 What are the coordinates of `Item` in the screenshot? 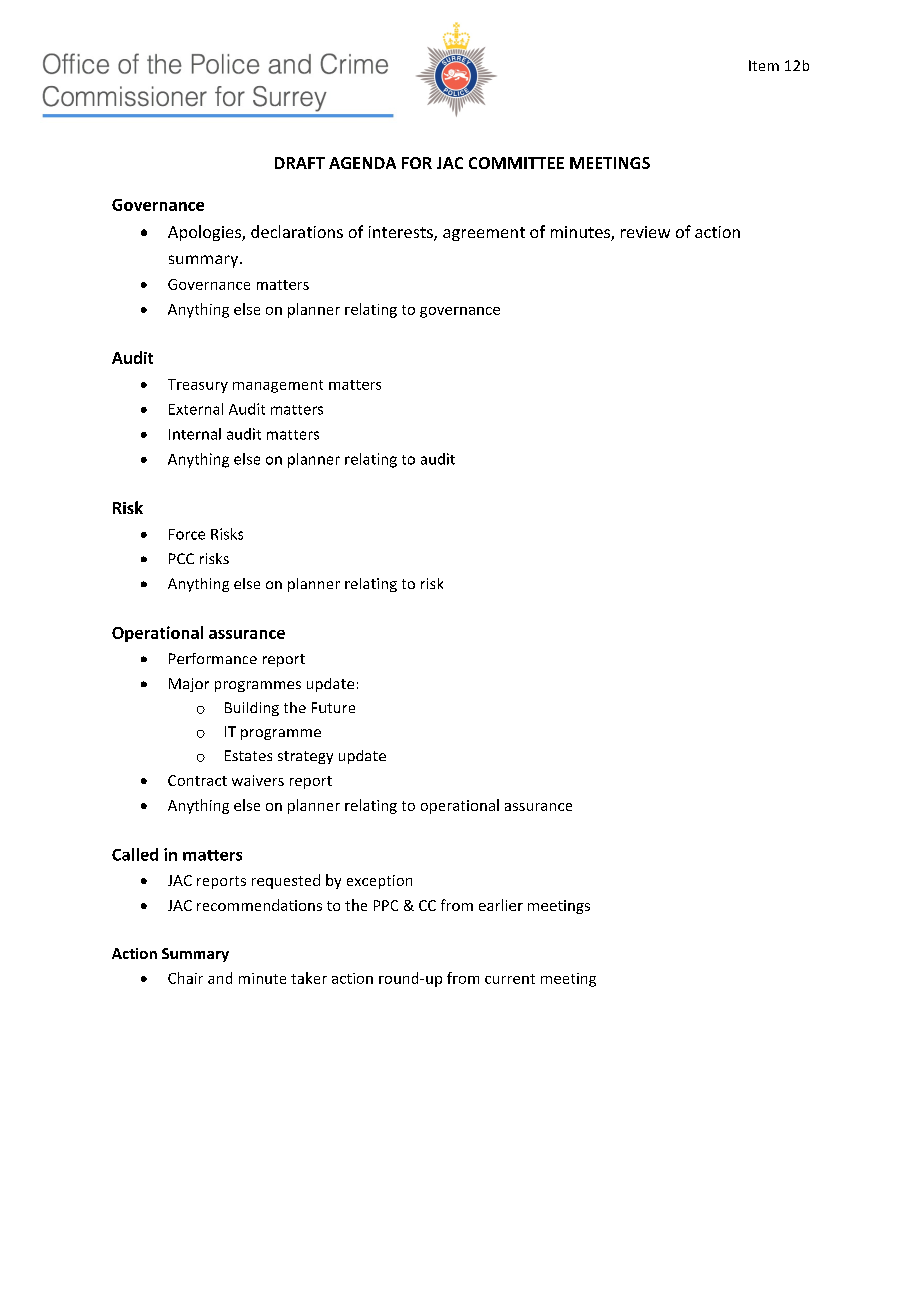 It's located at (764, 65).
